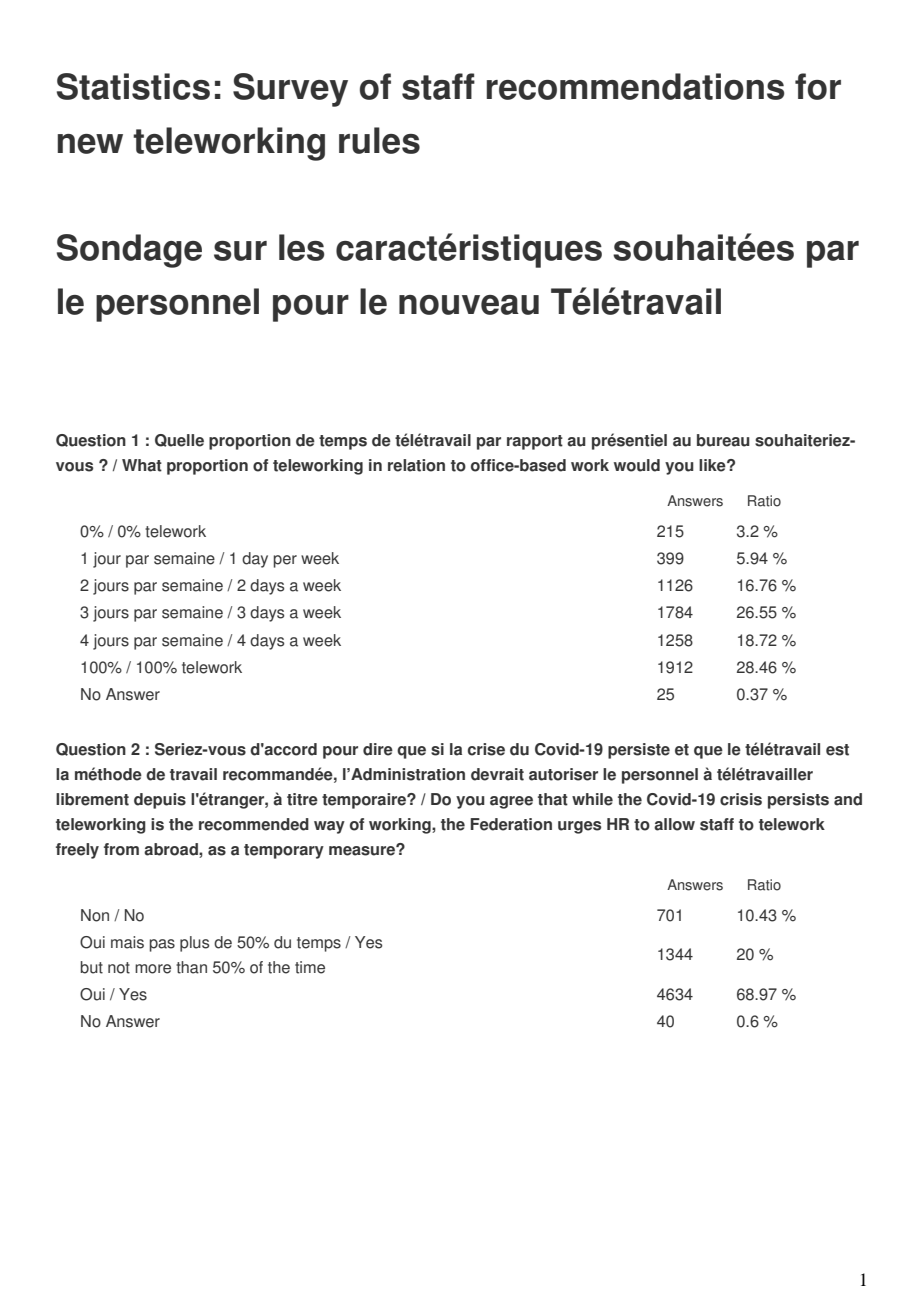 The image size is (924, 1308). I want to click on pas, so click(162, 945).
